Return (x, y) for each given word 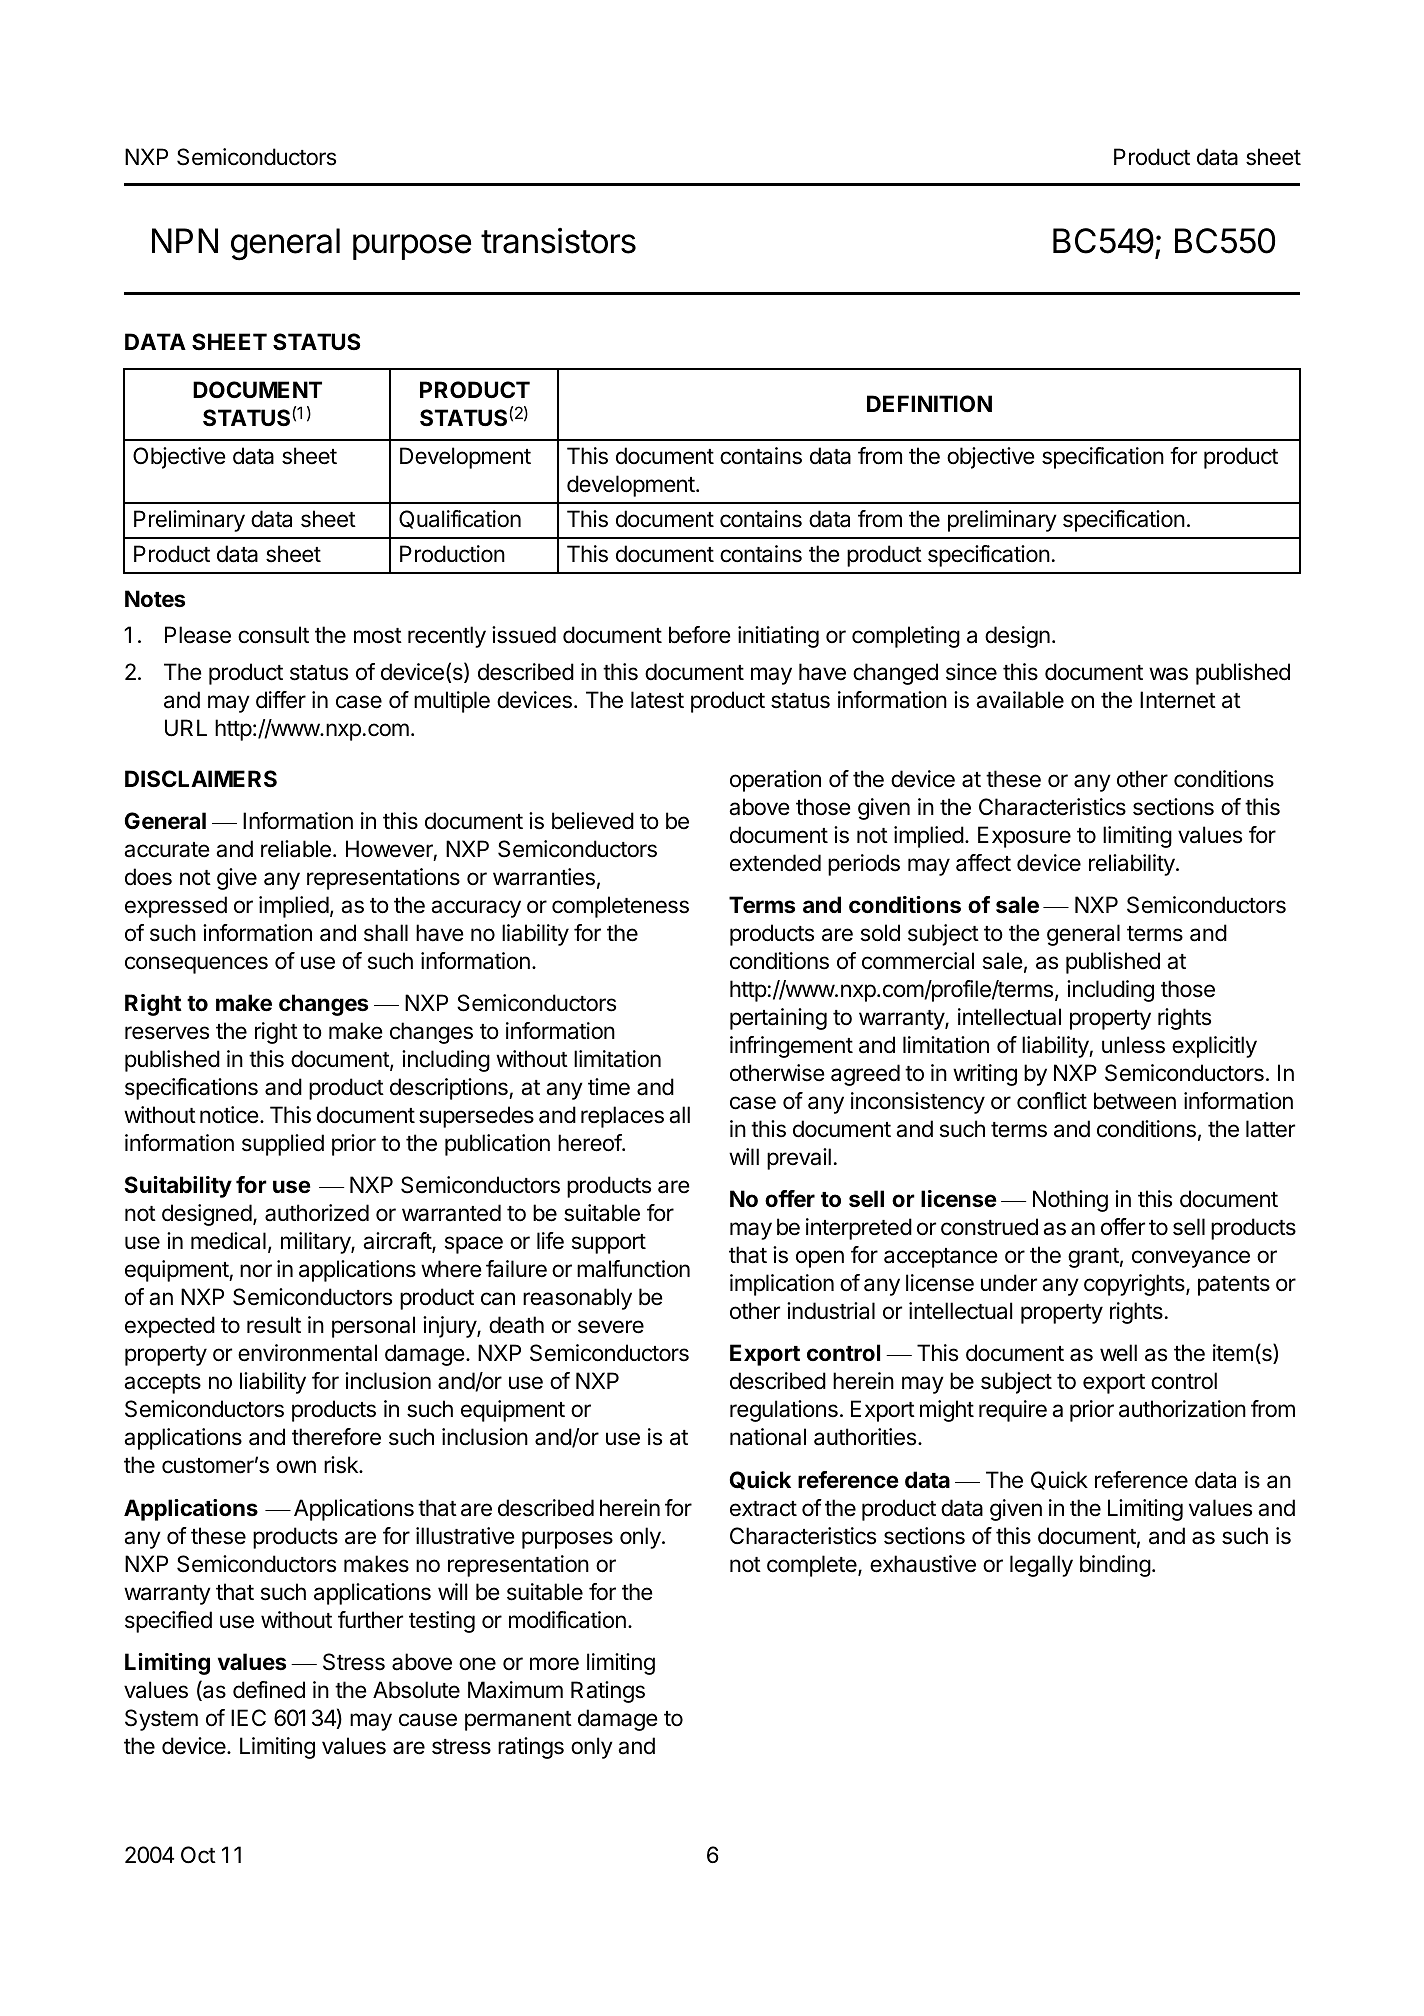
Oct (198, 1855)
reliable (296, 849)
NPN (185, 240)
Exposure (1024, 837)
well (1118, 1353)
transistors (558, 241)
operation (775, 781)
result (274, 1325)
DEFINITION (929, 404)
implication (782, 1285)
